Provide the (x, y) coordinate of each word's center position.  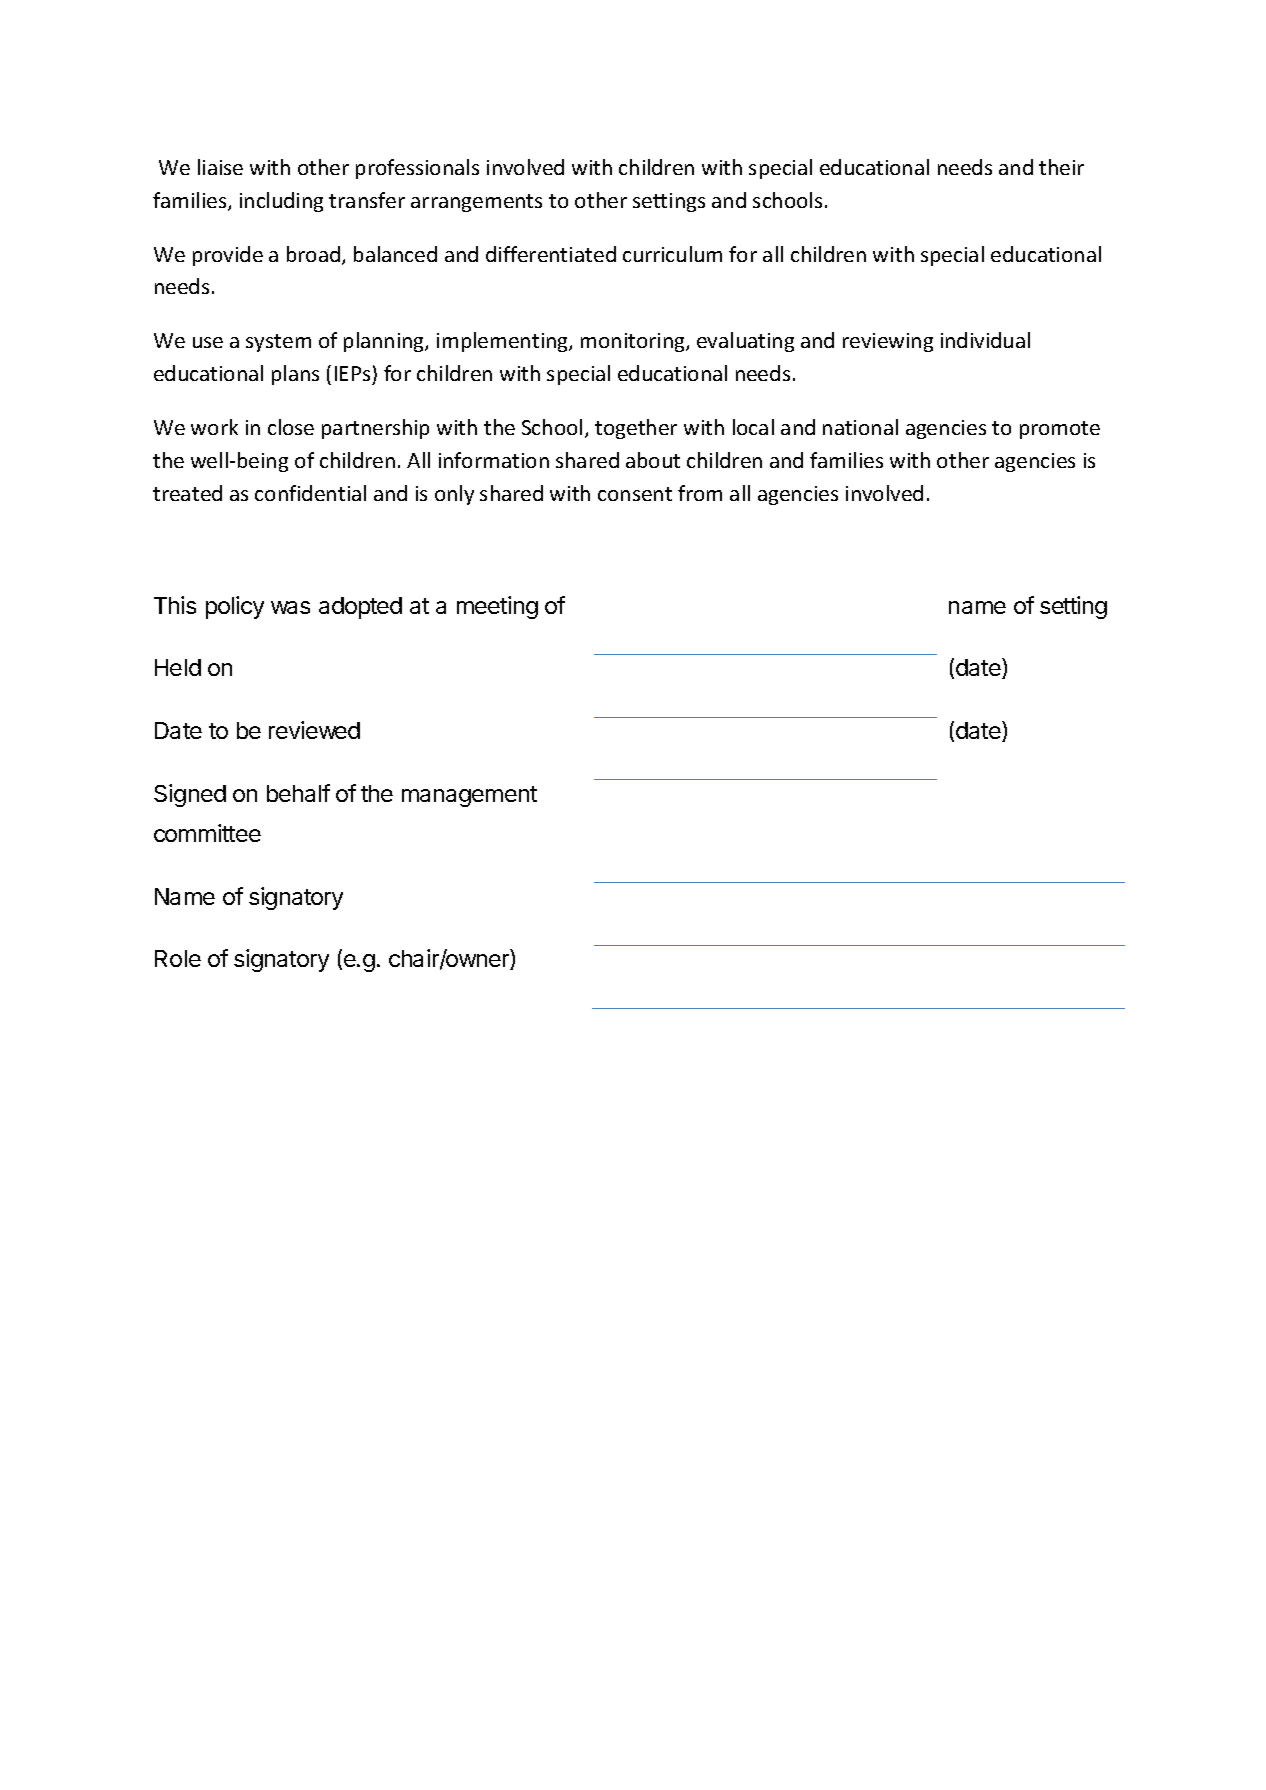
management (469, 796)
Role (178, 958)
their (1061, 167)
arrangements (476, 203)
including (281, 202)
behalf (298, 793)
